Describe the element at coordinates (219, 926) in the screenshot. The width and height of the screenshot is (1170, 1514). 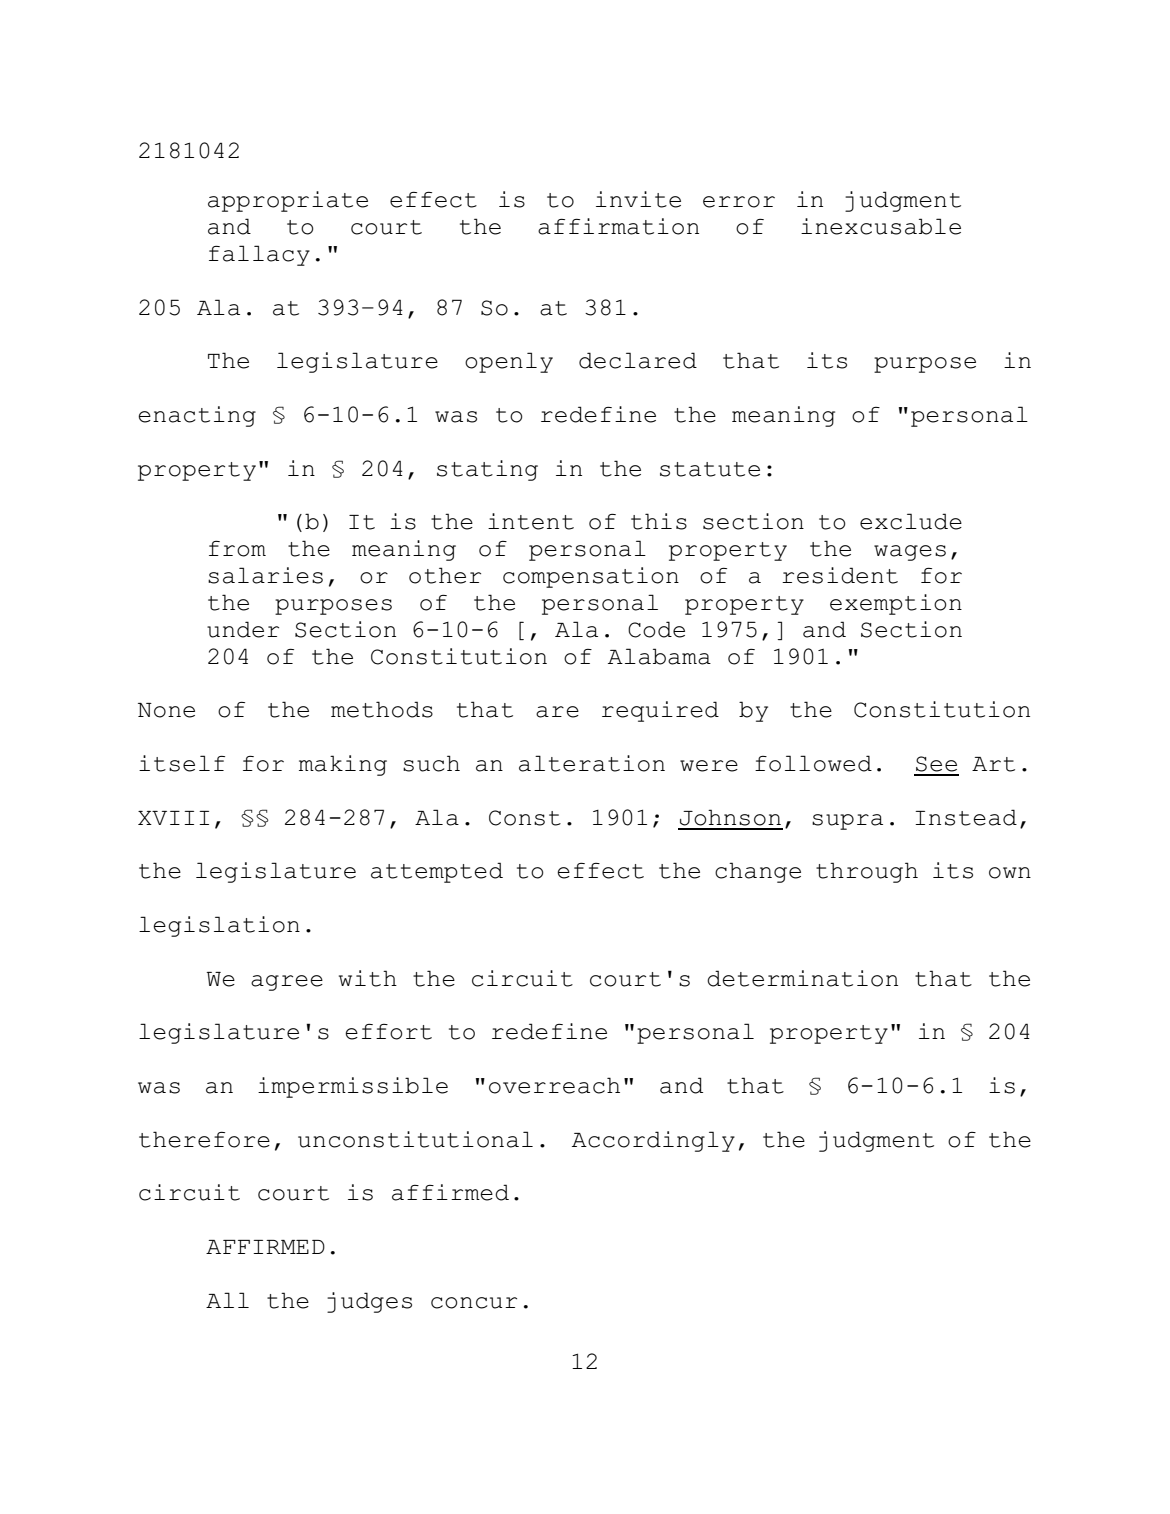
I see `legislation` at that location.
